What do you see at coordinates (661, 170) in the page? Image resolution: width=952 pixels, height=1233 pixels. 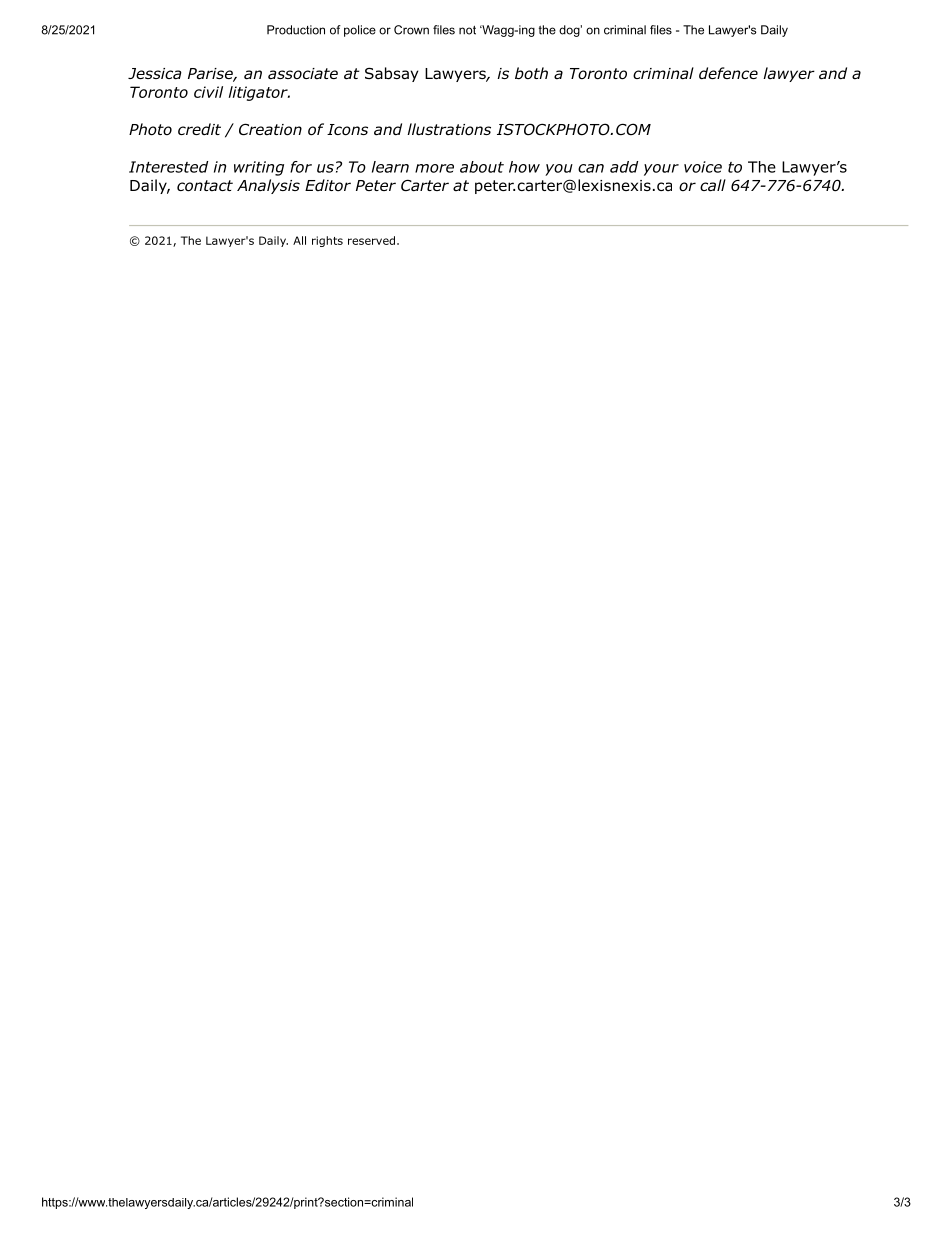 I see `your` at bounding box center [661, 170].
